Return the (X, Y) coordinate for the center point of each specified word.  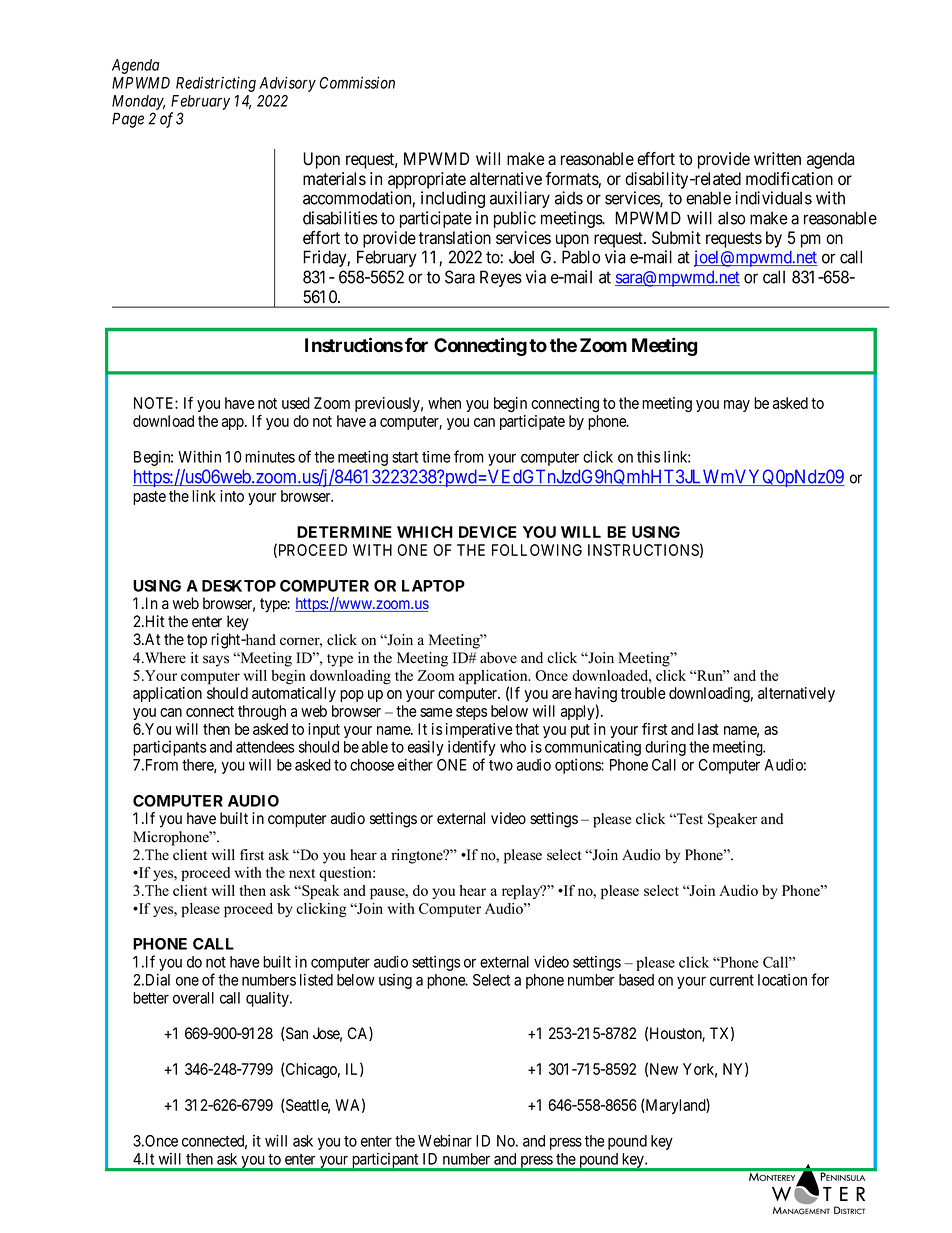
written (777, 159)
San (296, 1034)
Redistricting (216, 84)
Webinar (445, 1141)
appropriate (427, 180)
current (732, 980)
